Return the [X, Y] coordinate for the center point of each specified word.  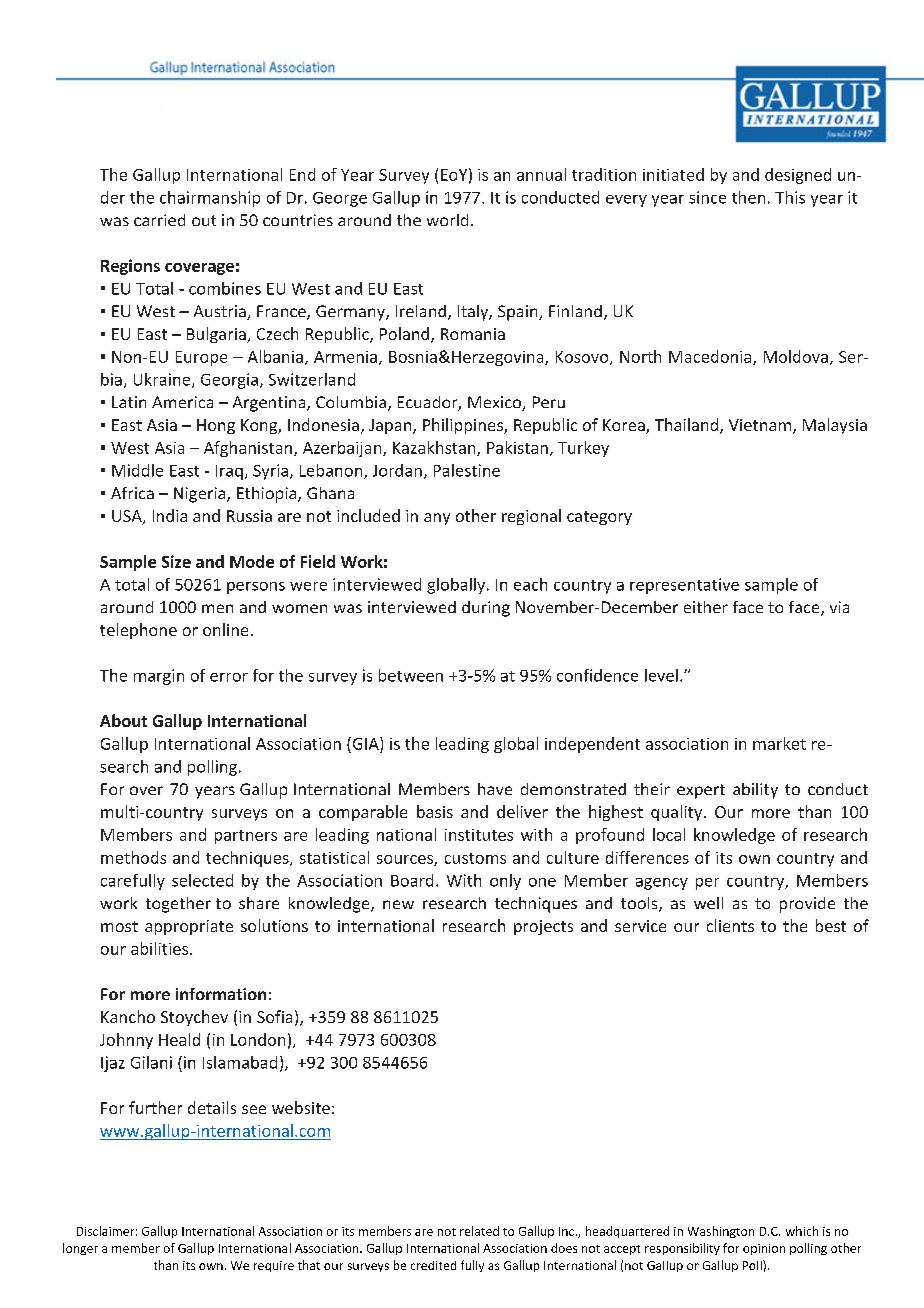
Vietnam [761, 426]
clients [730, 925]
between [411, 675]
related [479, 1231]
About [123, 720]
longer [80, 1249]
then [748, 197]
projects [543, 927]
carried [159, 220]
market [779, 743]
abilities [161, 948]
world [447, 220]
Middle [137, 470]
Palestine [467, 470]
